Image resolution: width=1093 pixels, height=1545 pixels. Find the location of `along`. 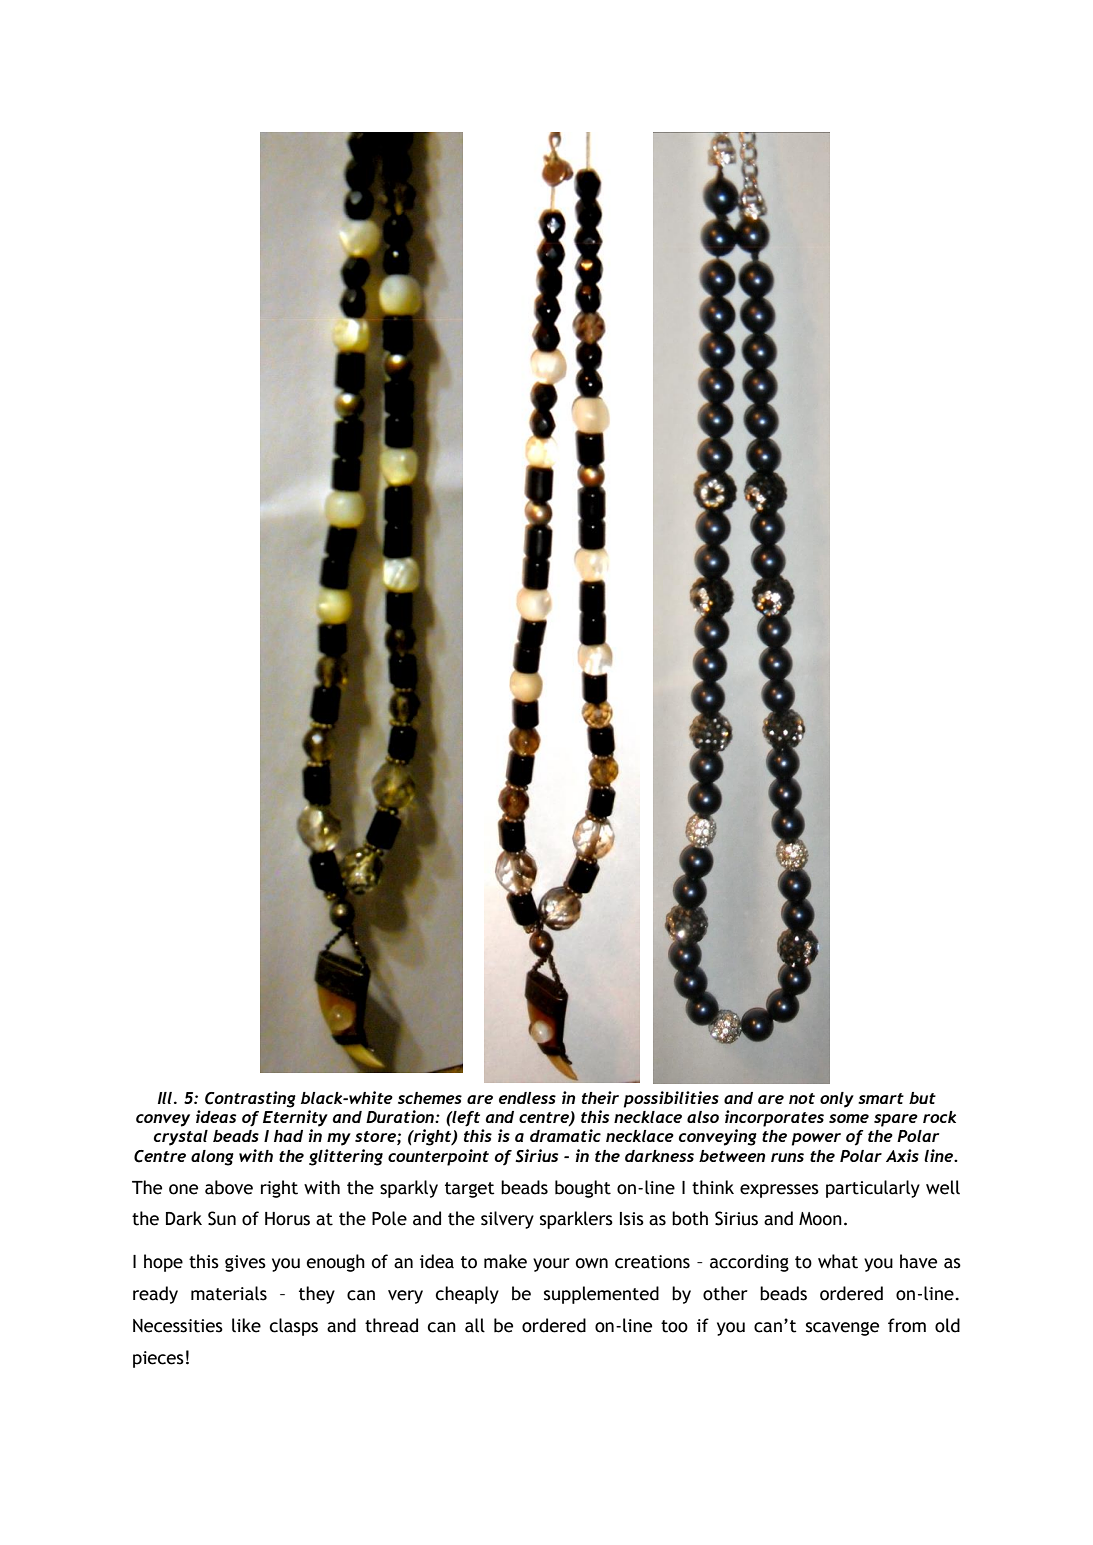

along is located at coordinates (212, 1158).
